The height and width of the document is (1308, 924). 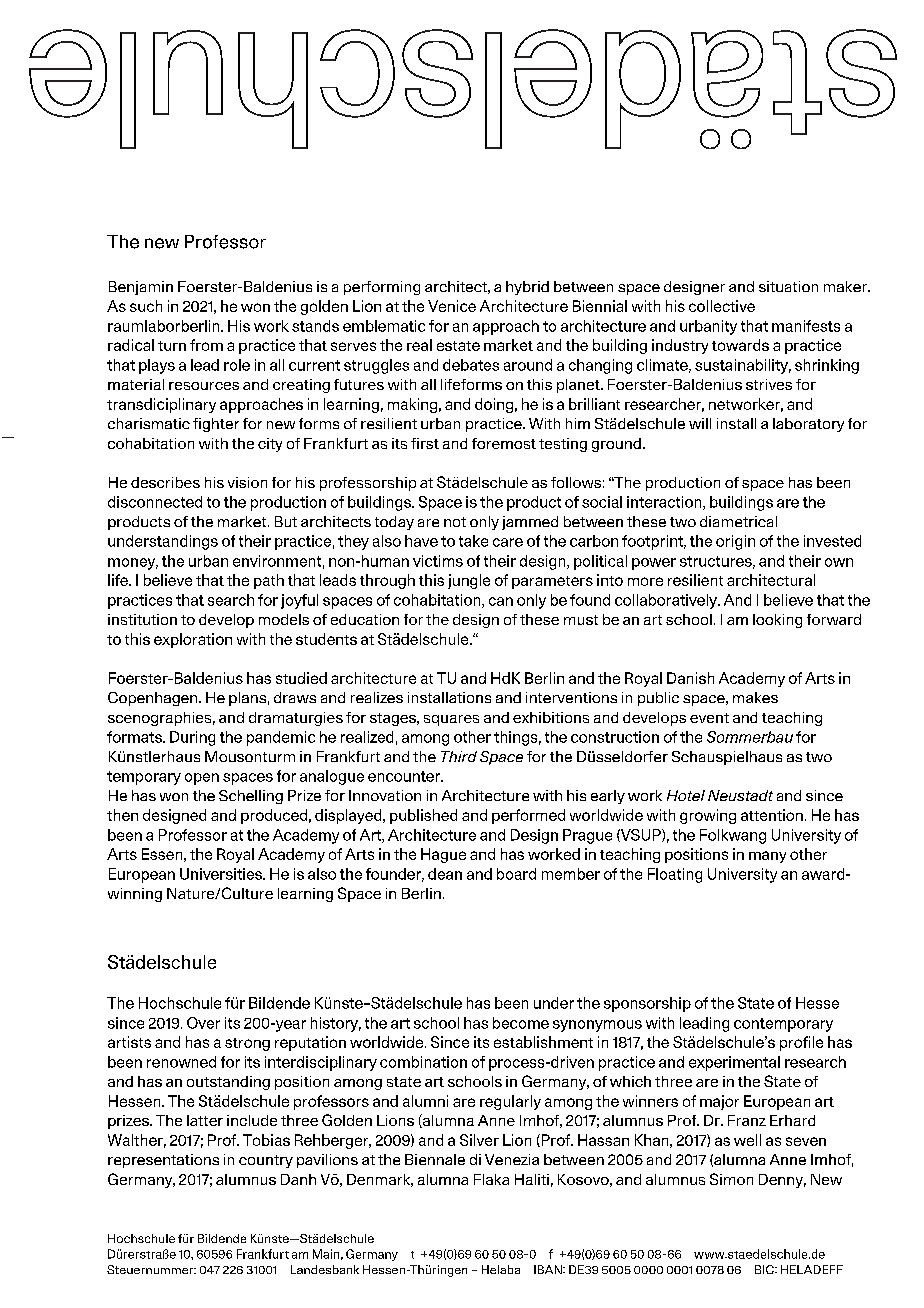 I want to click on Venice, so click(x=452, y=306).
